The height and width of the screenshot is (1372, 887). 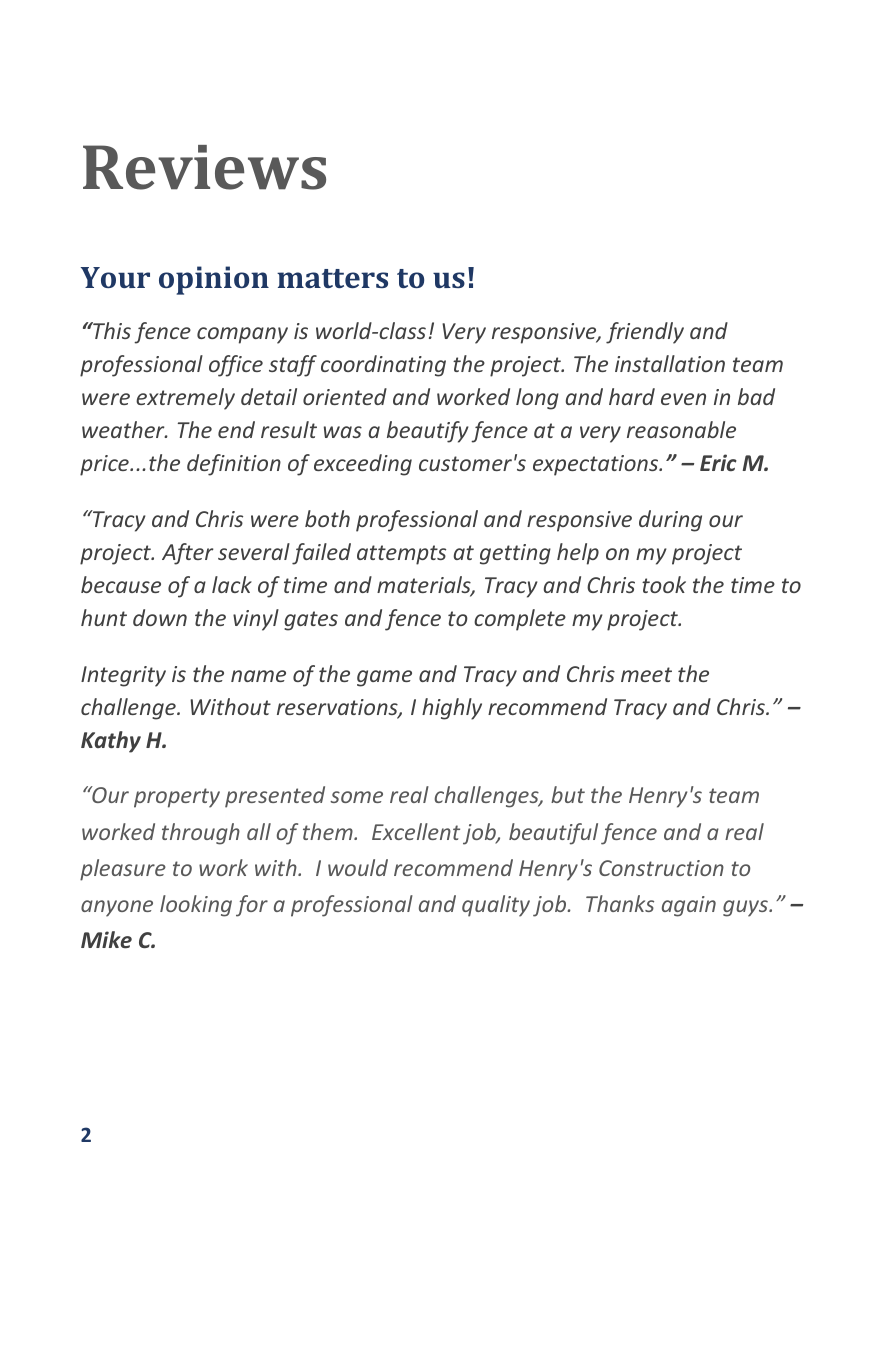 I want to click on Reviews, so click(x=204, y=167).
